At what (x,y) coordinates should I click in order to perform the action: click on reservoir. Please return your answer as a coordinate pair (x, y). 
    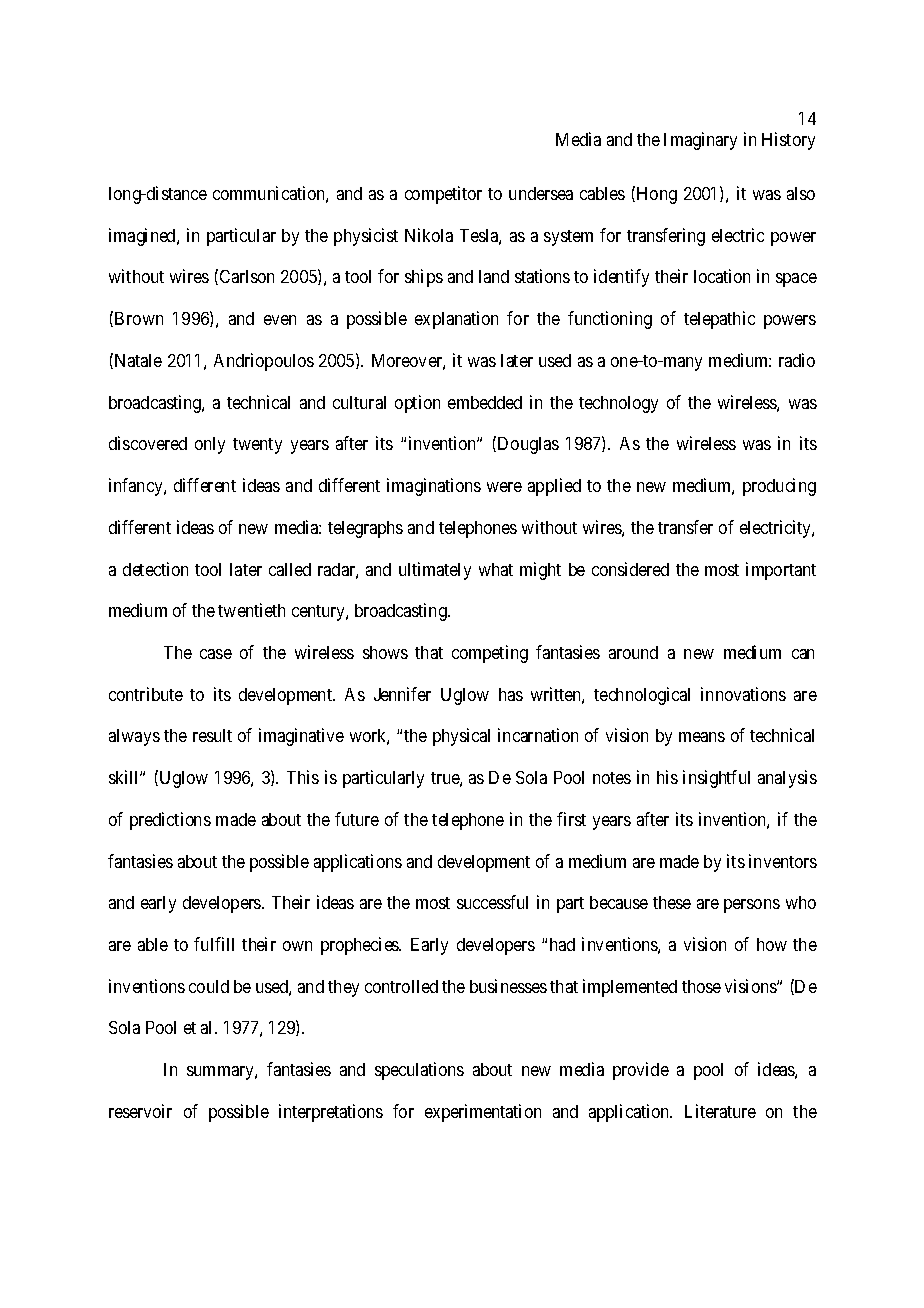
    Looking at the image, I should click on (140, 1111).
